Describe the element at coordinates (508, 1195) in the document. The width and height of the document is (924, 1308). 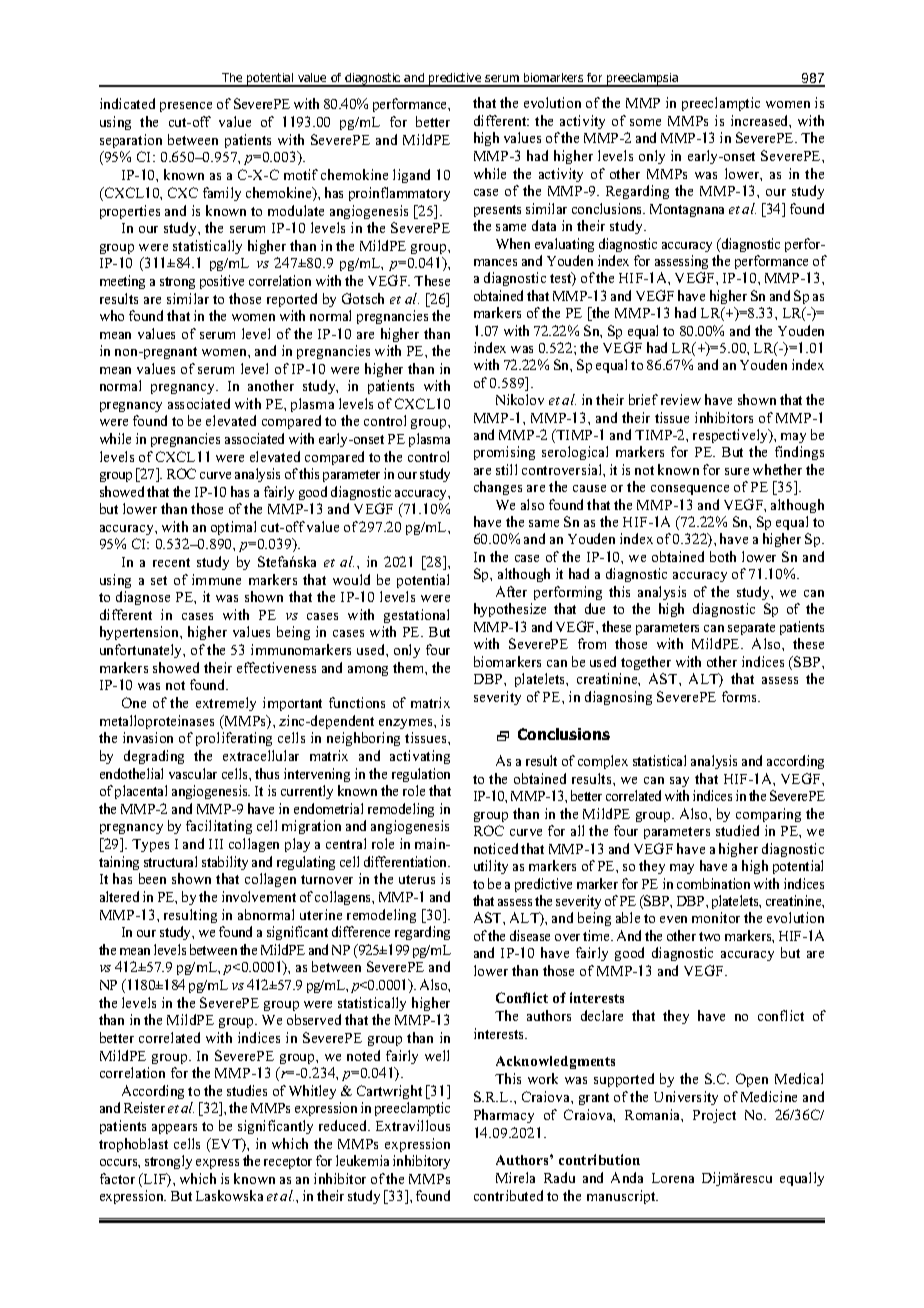
I see `contributed` at that location.
